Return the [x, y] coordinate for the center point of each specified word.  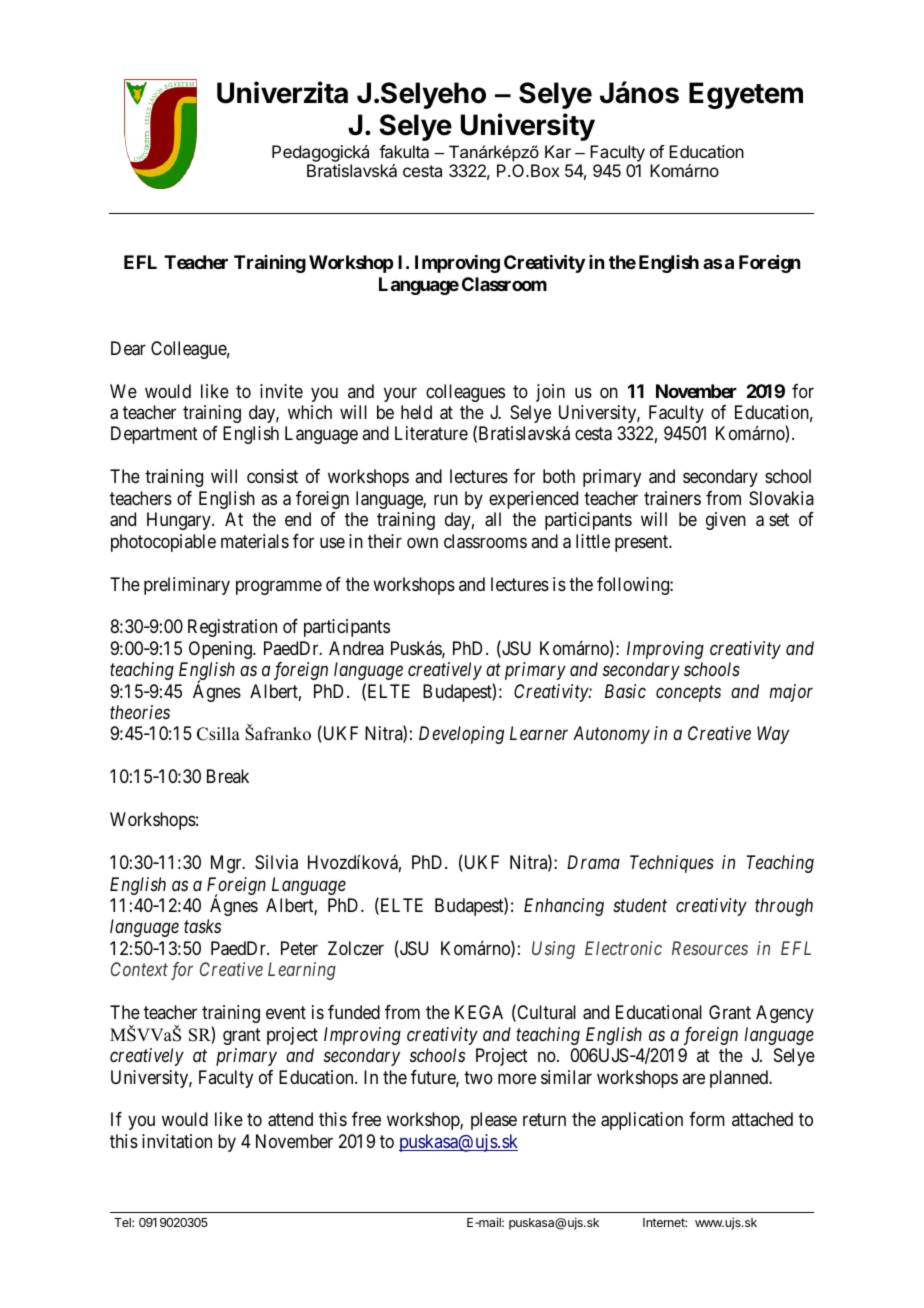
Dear [128, 348]
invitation [177, 1141]
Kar [558, 151]
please [494, 1121]
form [707, 1119]
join [550, 393]
